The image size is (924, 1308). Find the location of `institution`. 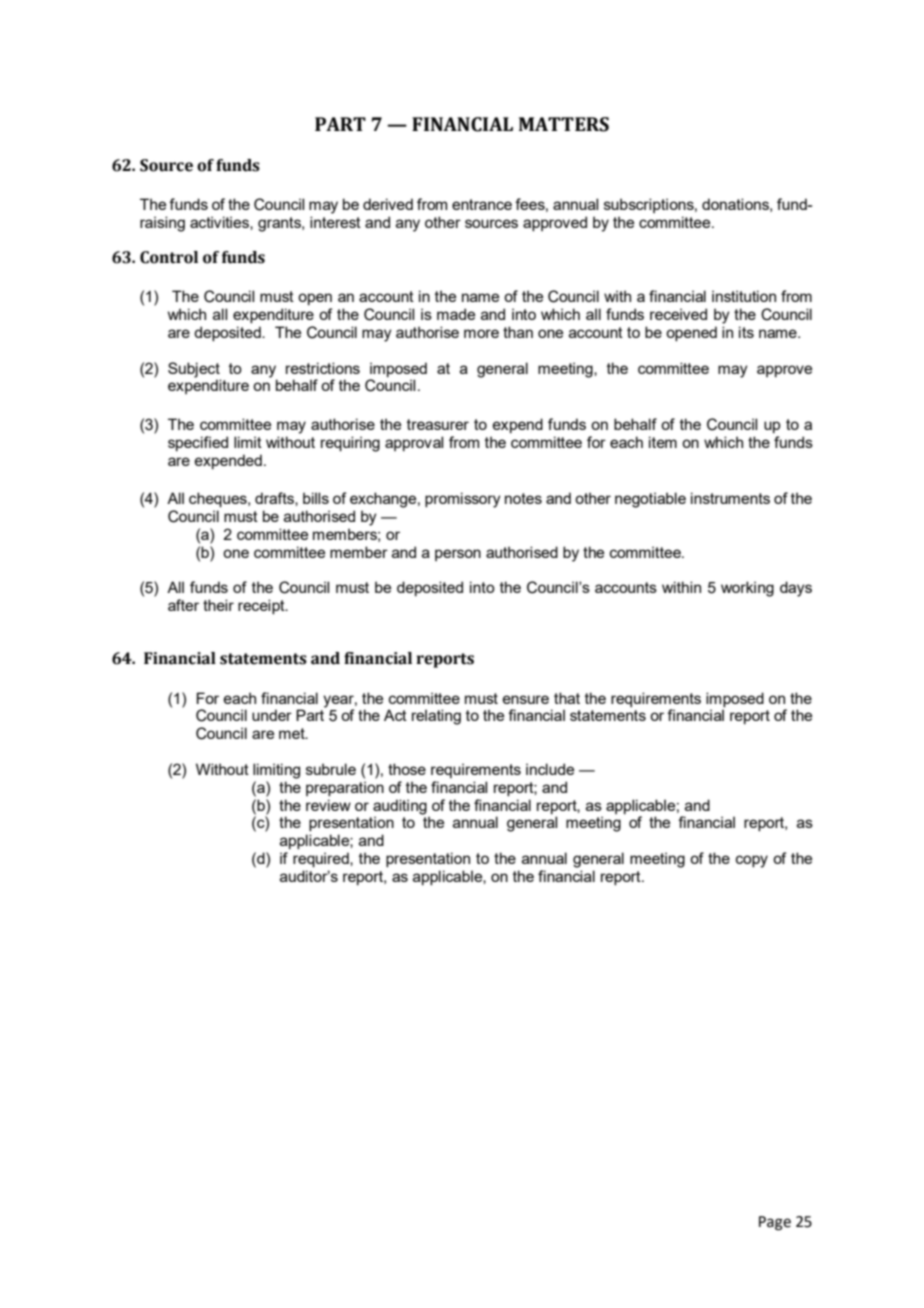

institution is located at coordinates (744, 296).
